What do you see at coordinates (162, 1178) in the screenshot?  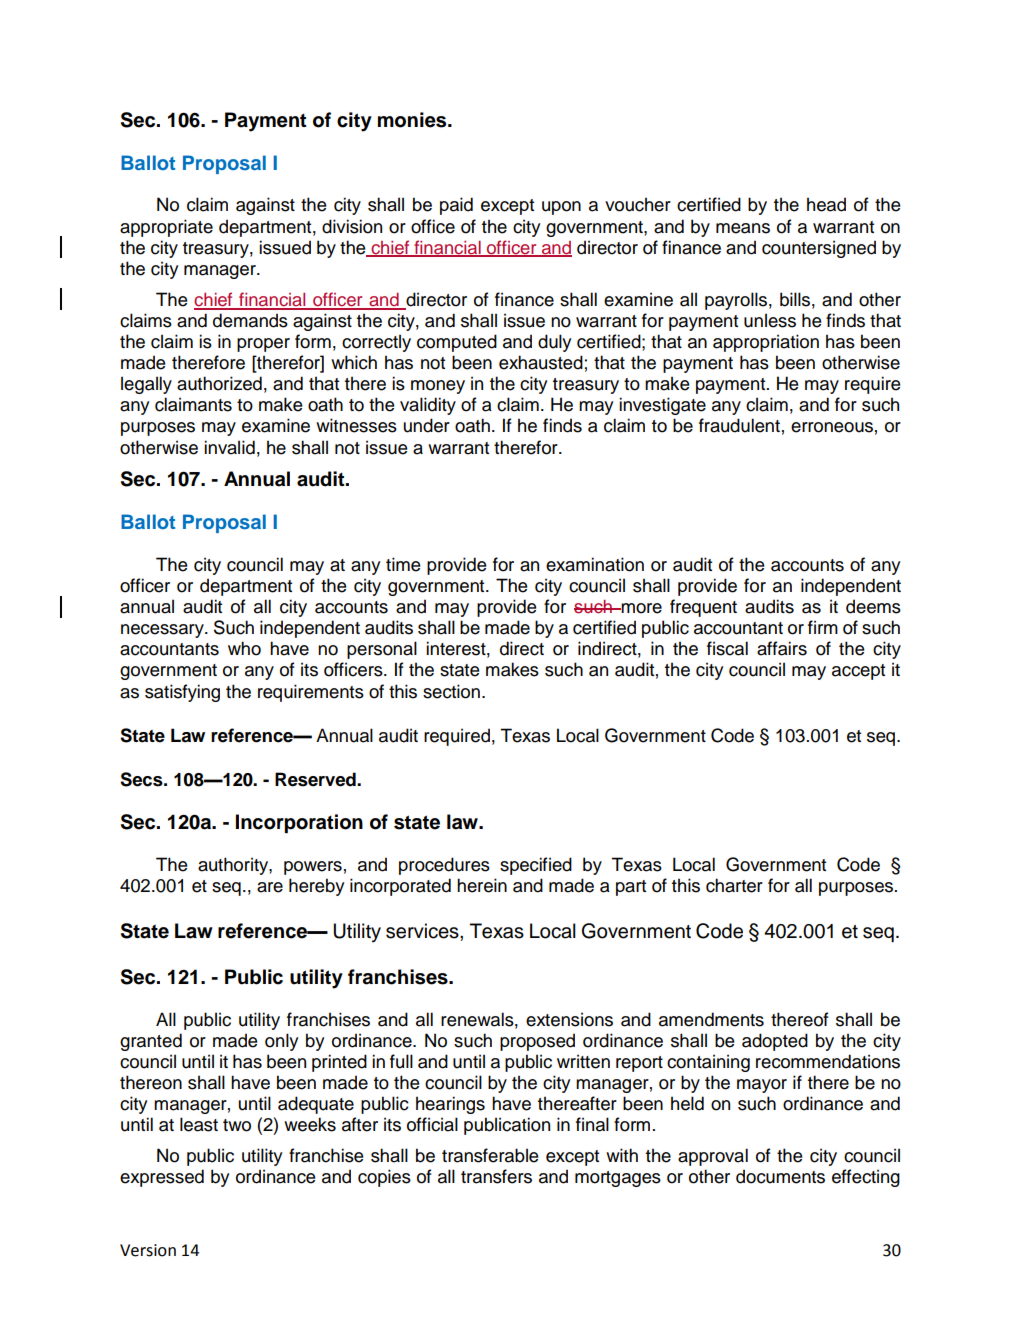 I see `expressed` at bounding box center [162, 1178].
